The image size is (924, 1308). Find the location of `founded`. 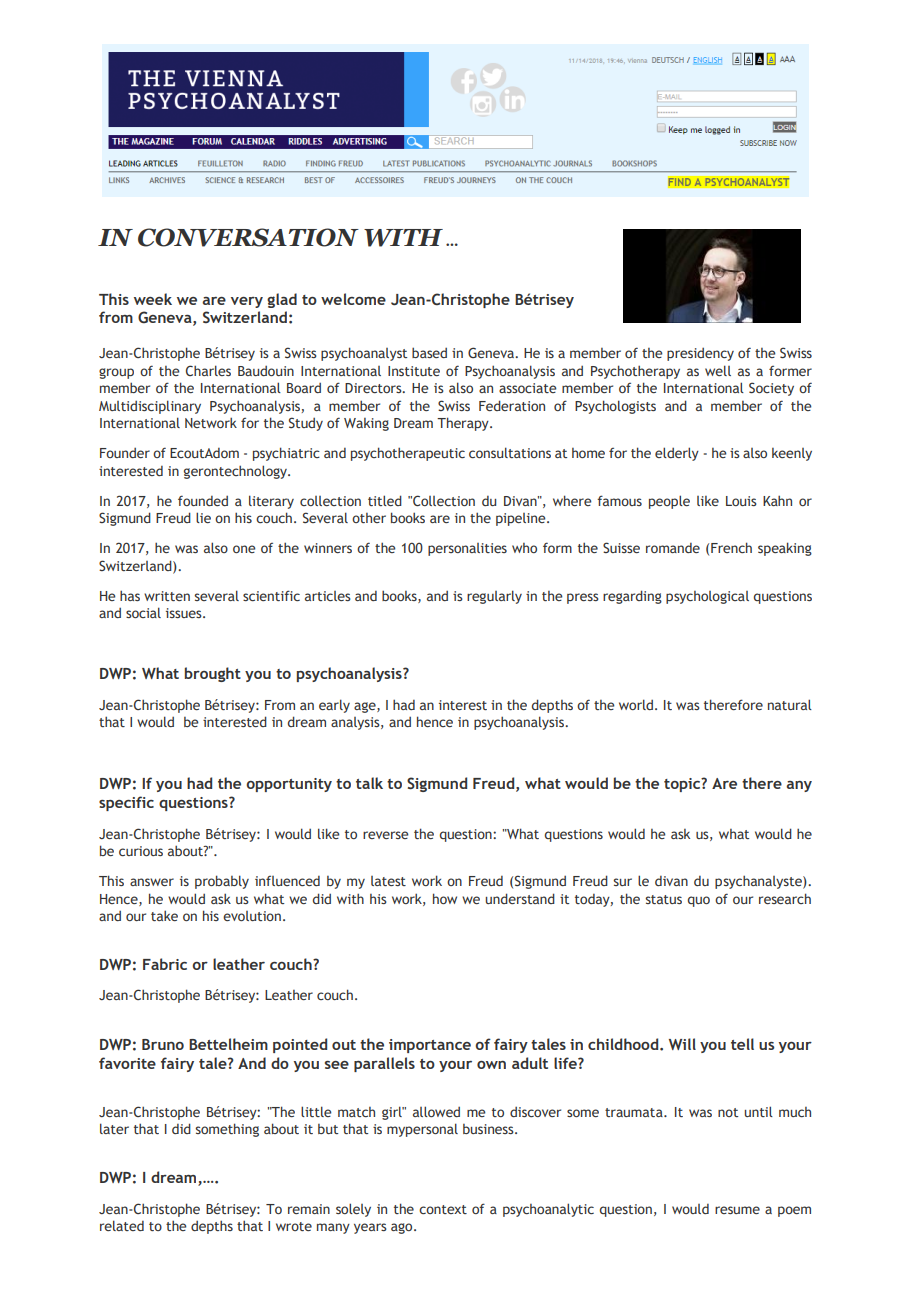

founded is located at coordinates (203, 500).
